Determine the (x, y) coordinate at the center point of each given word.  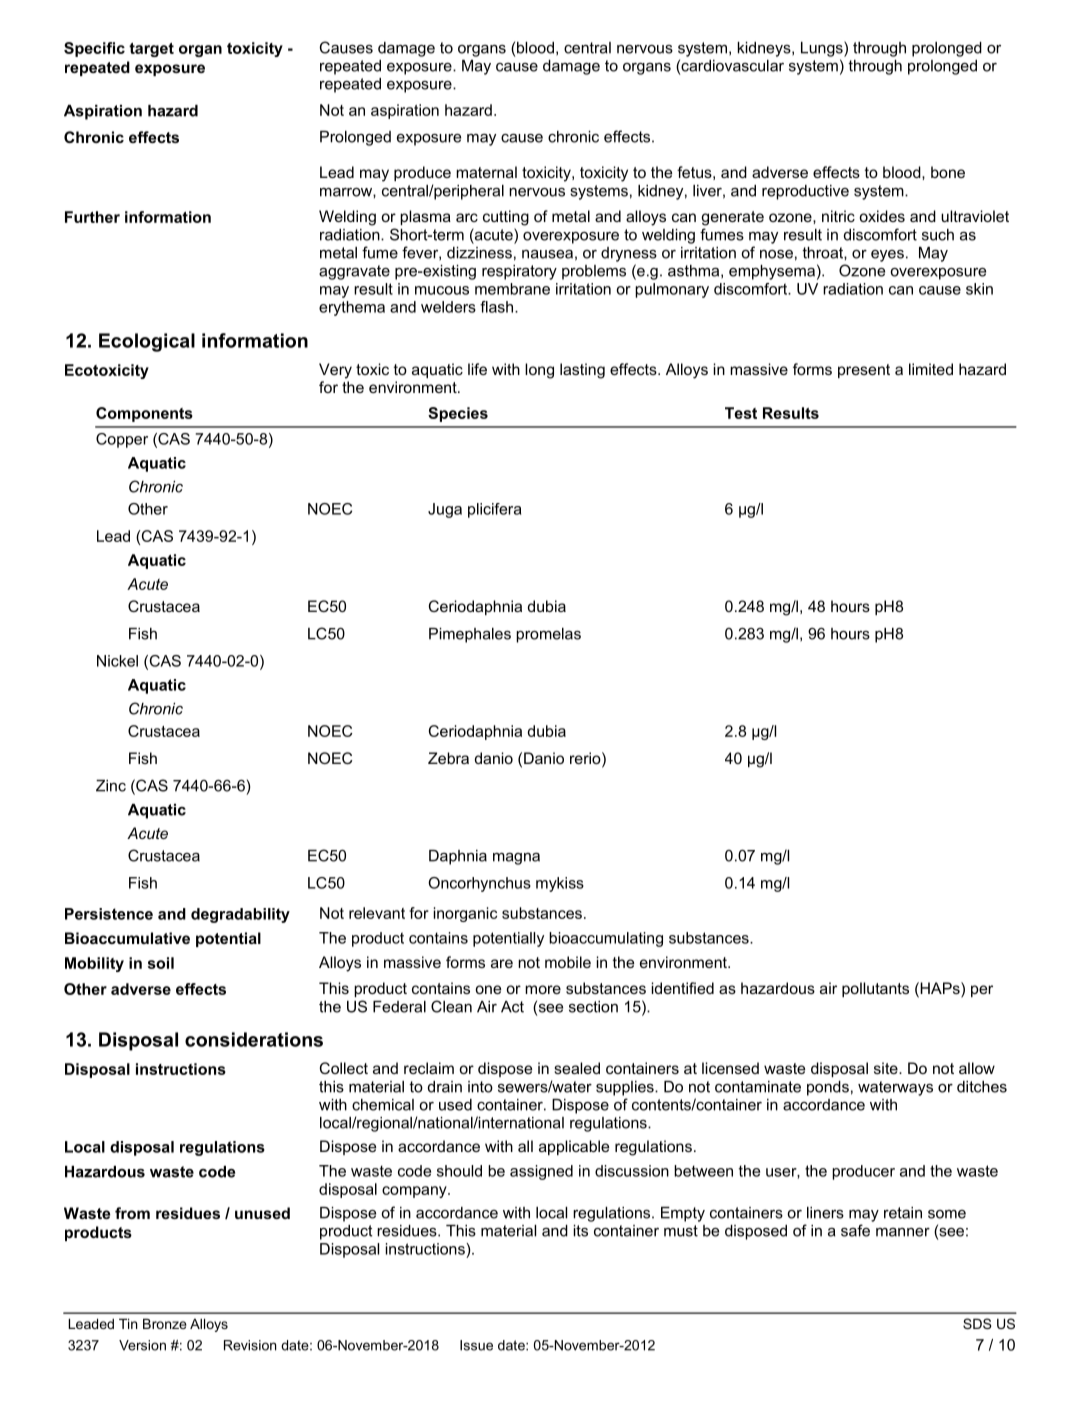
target (151, 50)
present (864, 371)
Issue (476, 1345)
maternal (486, 172)
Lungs (823, 49)
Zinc (111, 786)
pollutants (875, 989)
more (543, 989)
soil (161, 963)
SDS (977, 1323)
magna (516, 859)
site (887, 1068)
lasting (582, 371)
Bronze (165, 1323)
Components (144, 414)
